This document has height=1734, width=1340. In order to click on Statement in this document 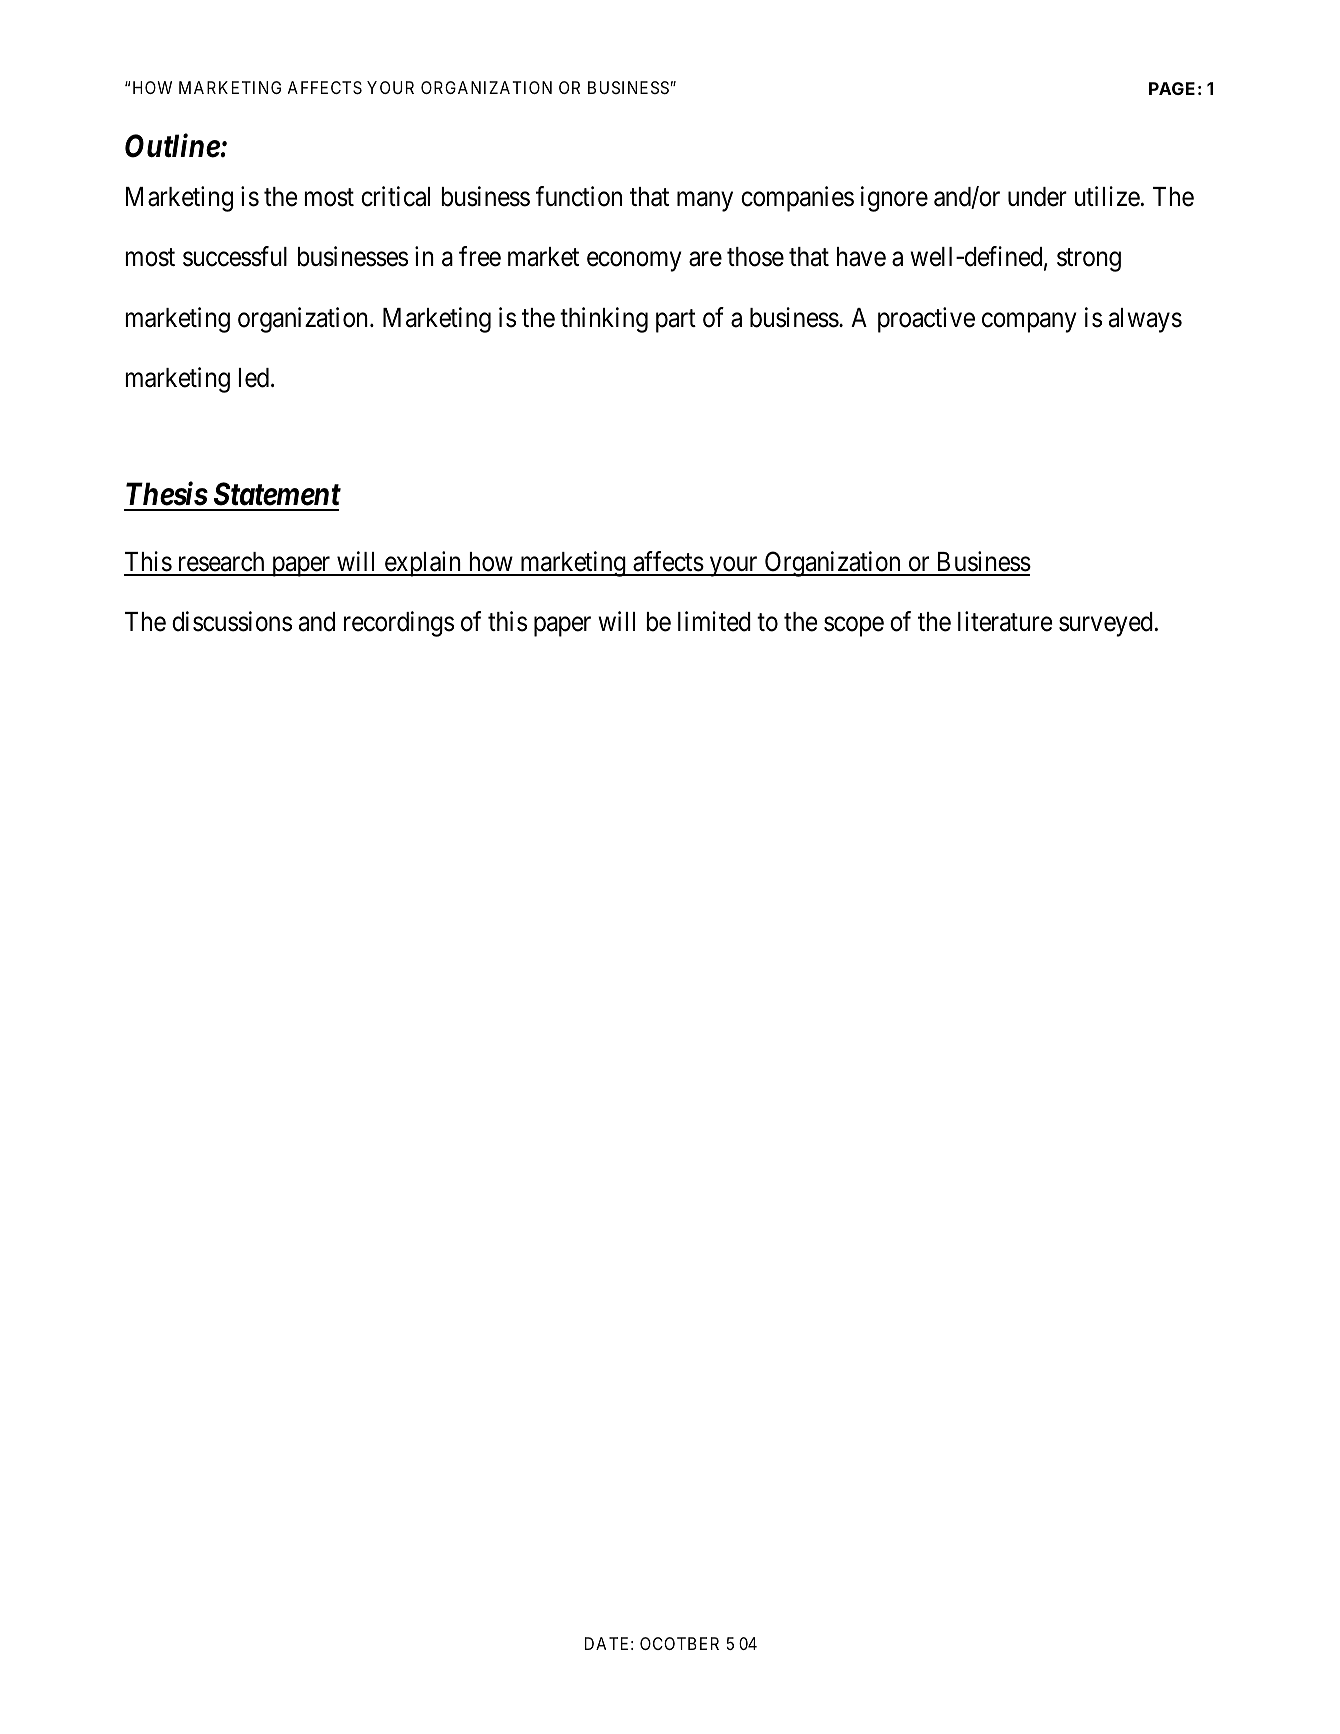, I will do `click(277, 494)`.
